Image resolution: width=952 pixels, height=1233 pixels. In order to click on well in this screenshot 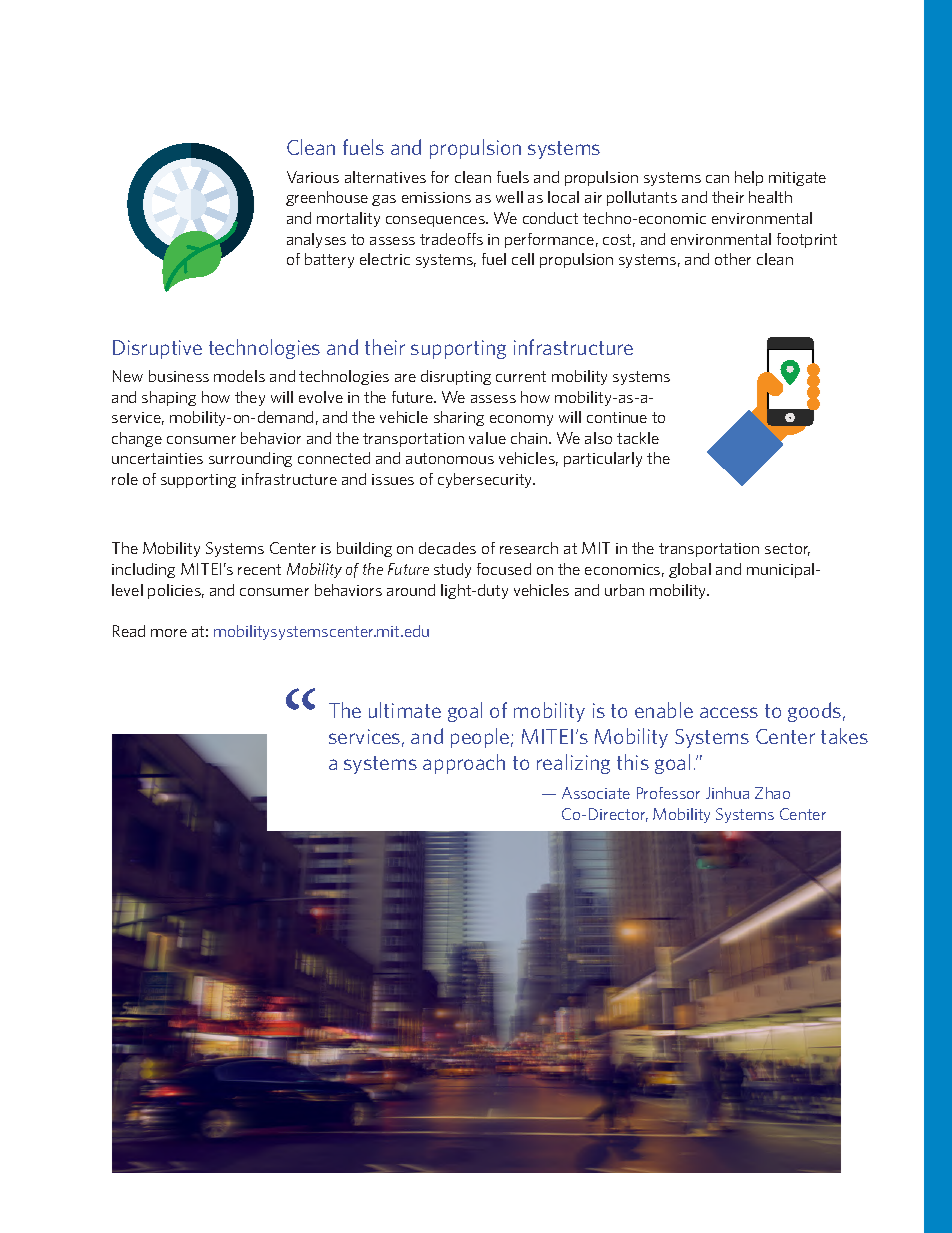, I will do `click(509, 197)`.
